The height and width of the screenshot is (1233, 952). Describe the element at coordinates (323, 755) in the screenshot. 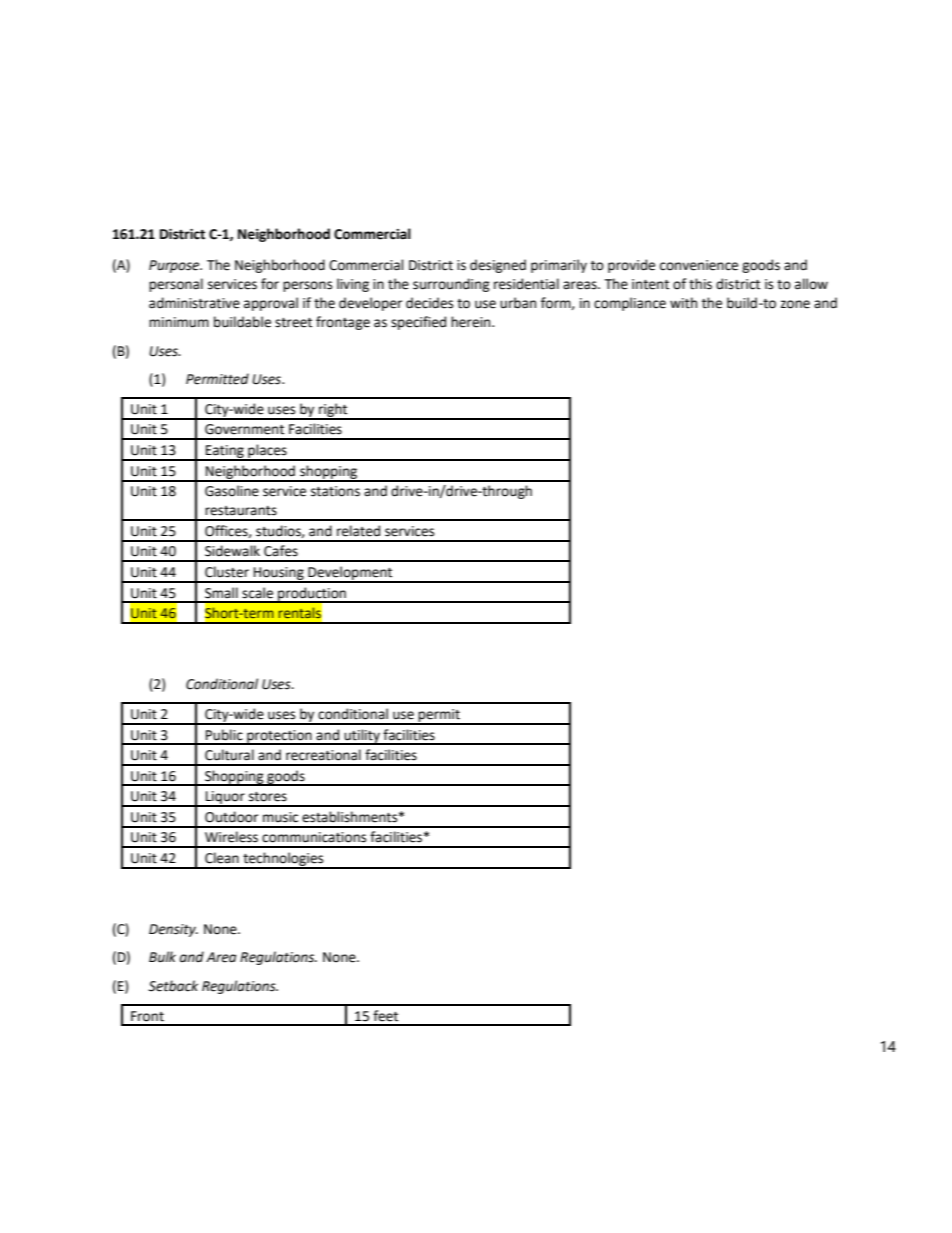

I see `recreational` at that location.
